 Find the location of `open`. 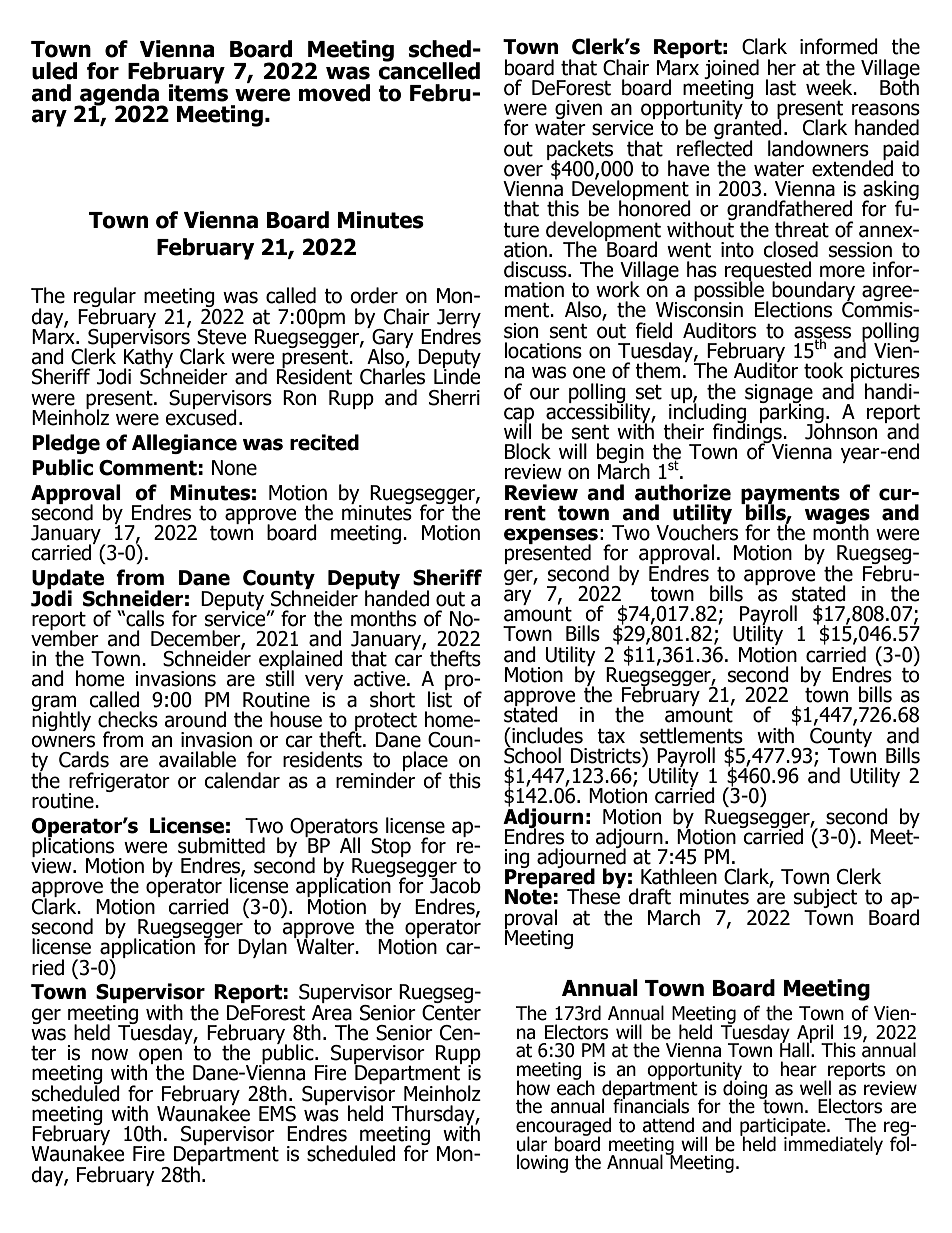

open is located at coordinates (160, 1057).
